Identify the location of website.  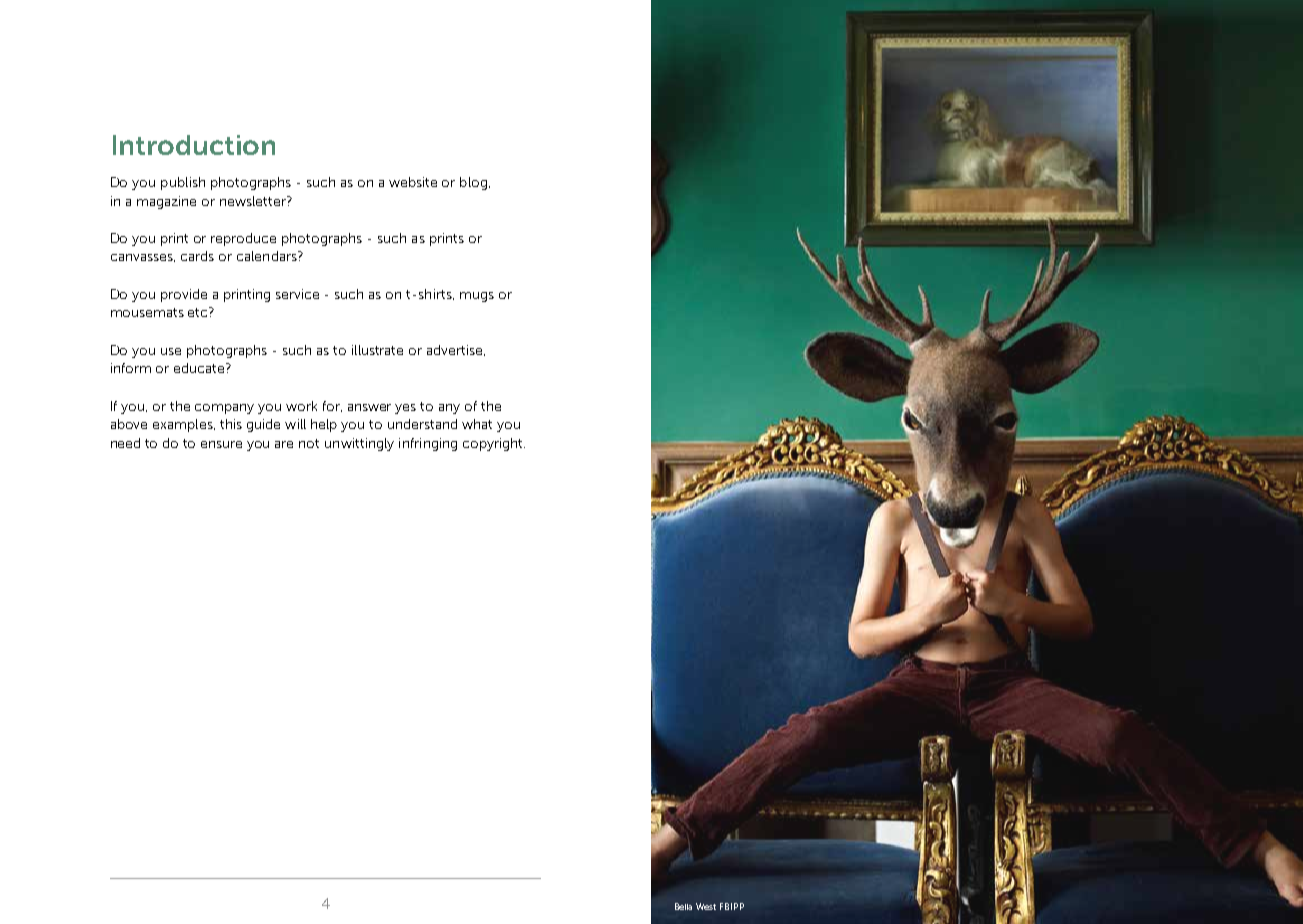
(413, 182).
